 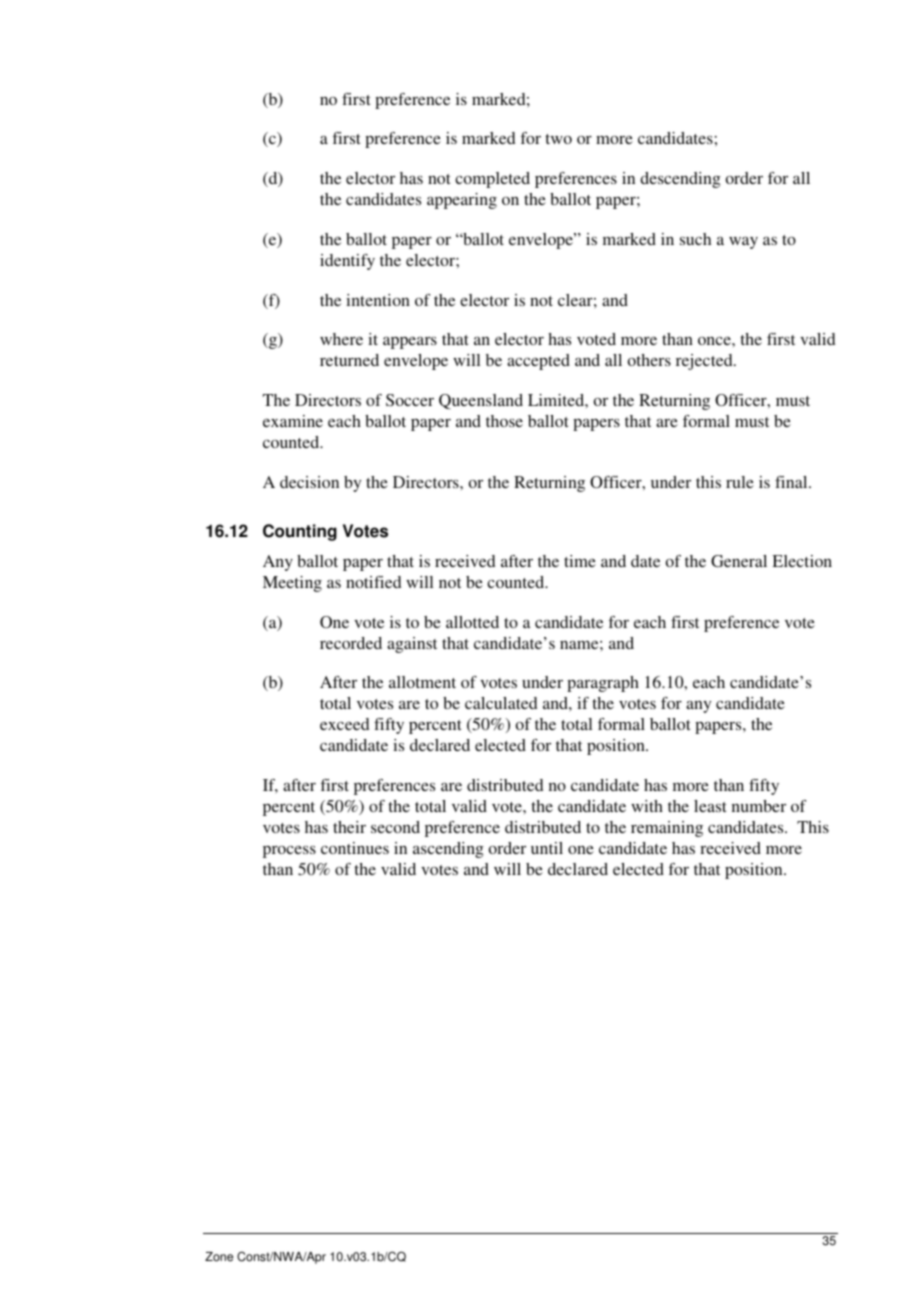 What do you see at coordinates (547, 848) in the screenshot?
I see `until` at bounding box center [547, 848].
